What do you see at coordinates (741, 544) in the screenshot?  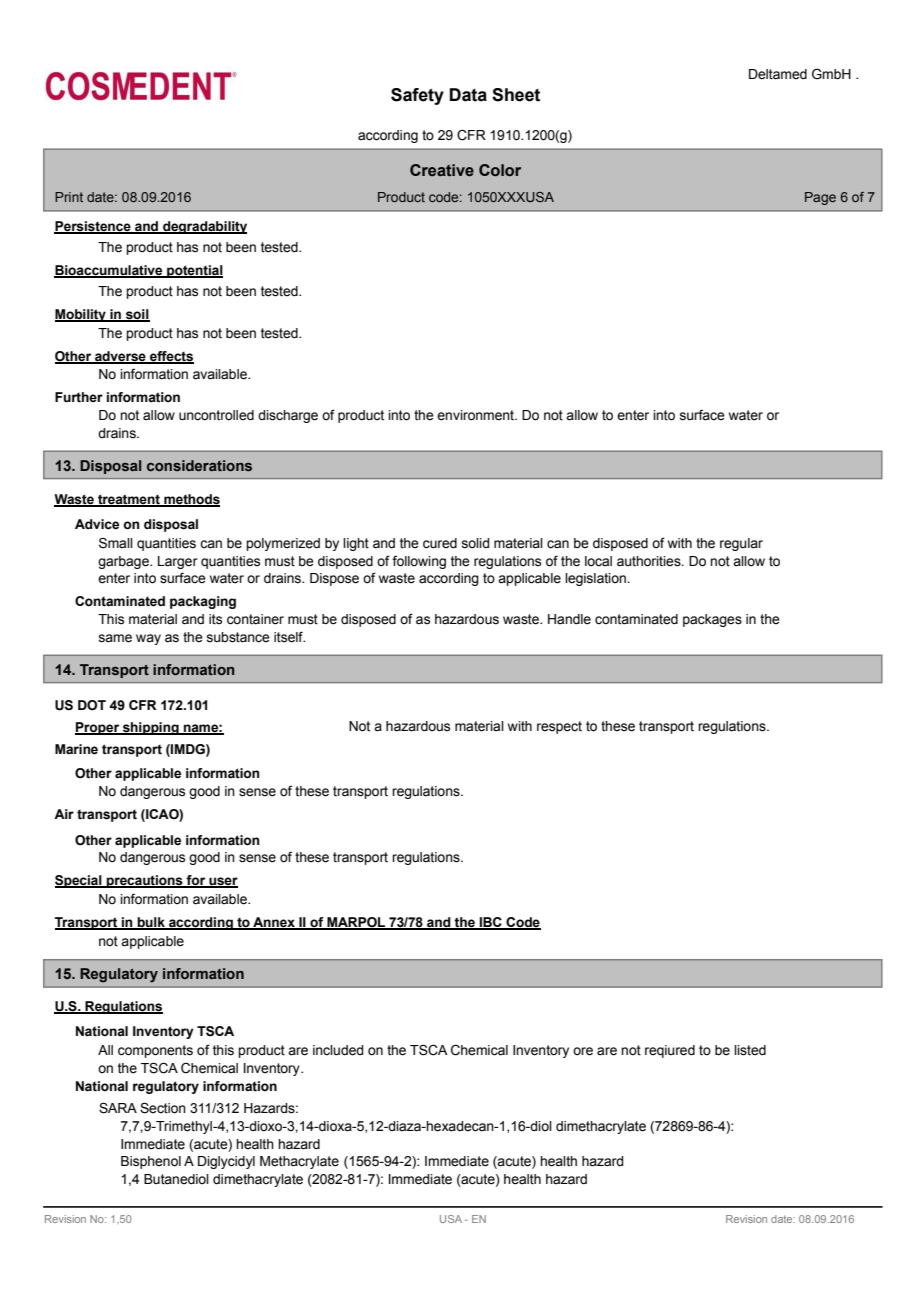 I see `regular` at bounding box center [741, 544].
